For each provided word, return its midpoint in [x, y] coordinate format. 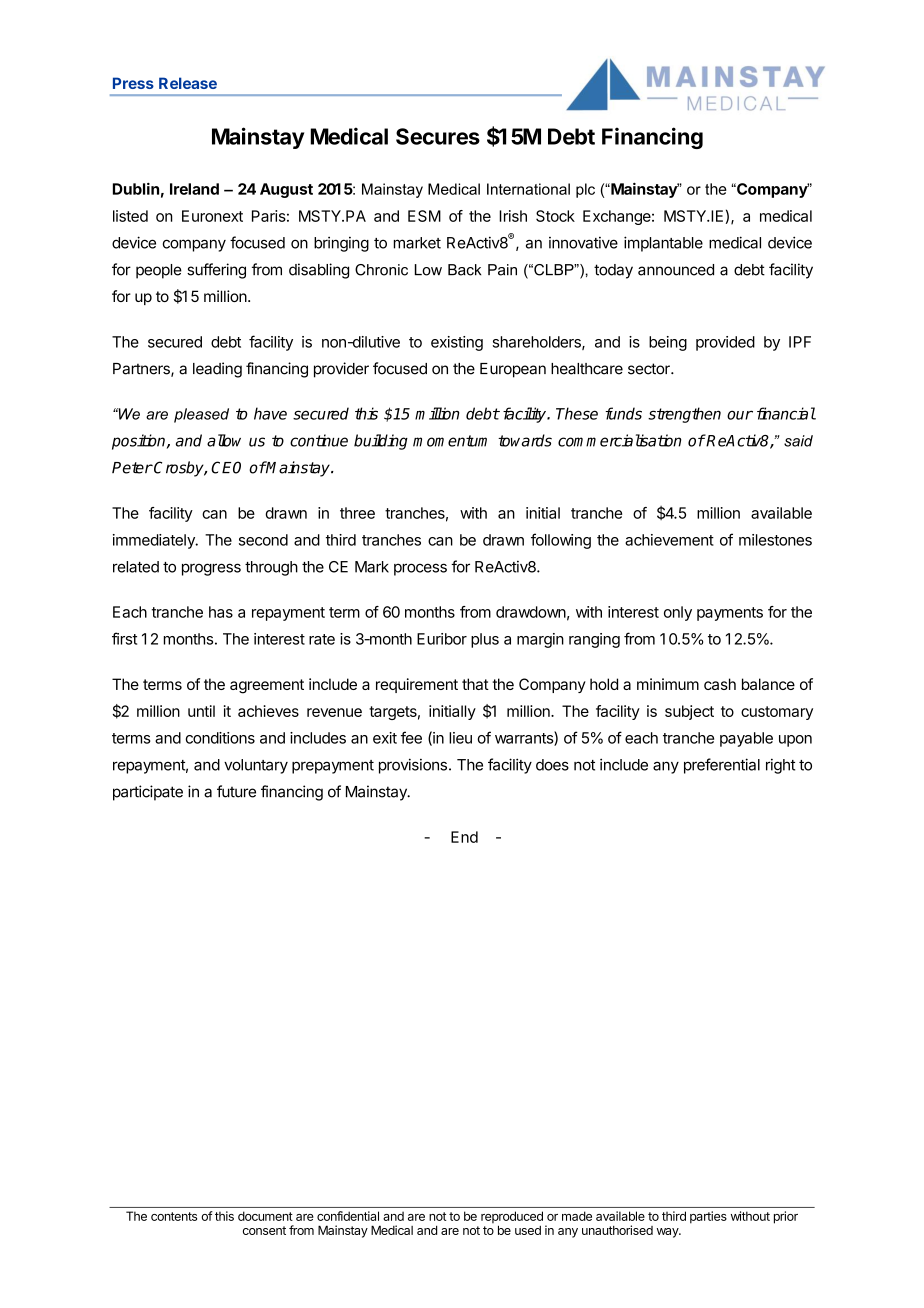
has [221, 612]
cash [720, 684]
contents [174, 1216]
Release [188, 83]
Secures [438, 136]
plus [485, 640]
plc [585, 190]
